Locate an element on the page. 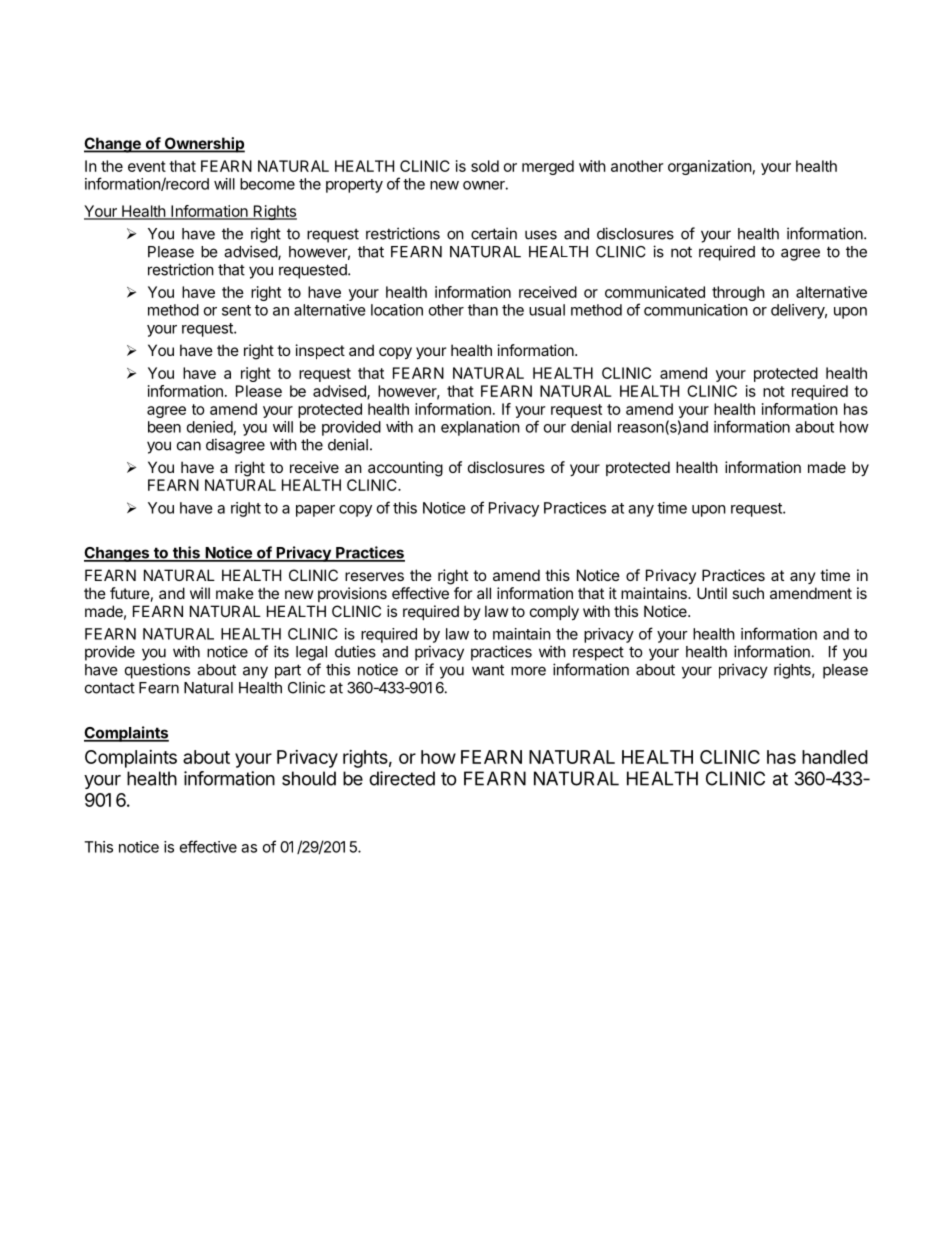  sold is located at coordinates (485, 166).
